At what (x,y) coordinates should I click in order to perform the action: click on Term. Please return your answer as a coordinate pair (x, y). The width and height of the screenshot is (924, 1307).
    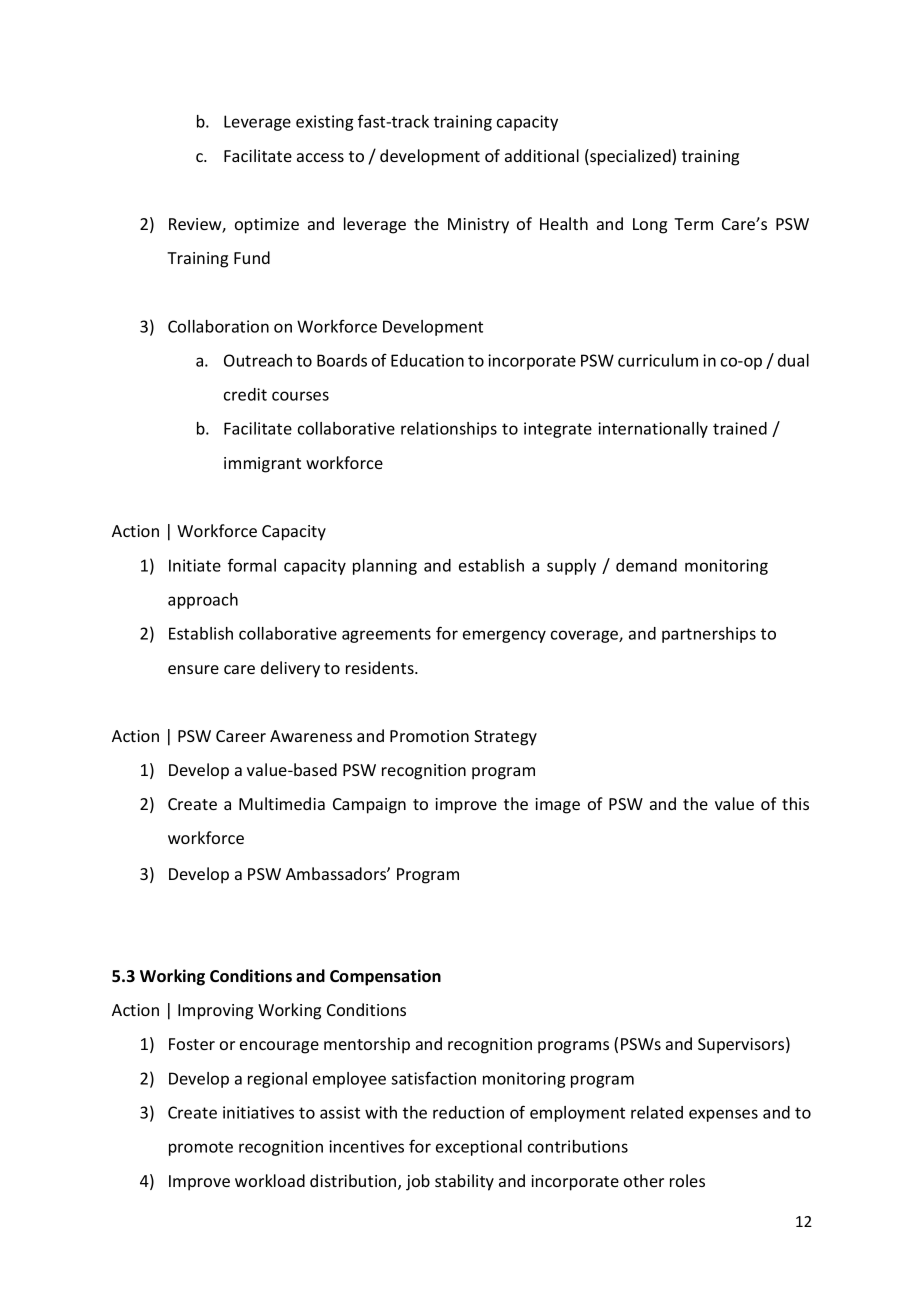
    Looking at the image, I should click on (693, 224).
